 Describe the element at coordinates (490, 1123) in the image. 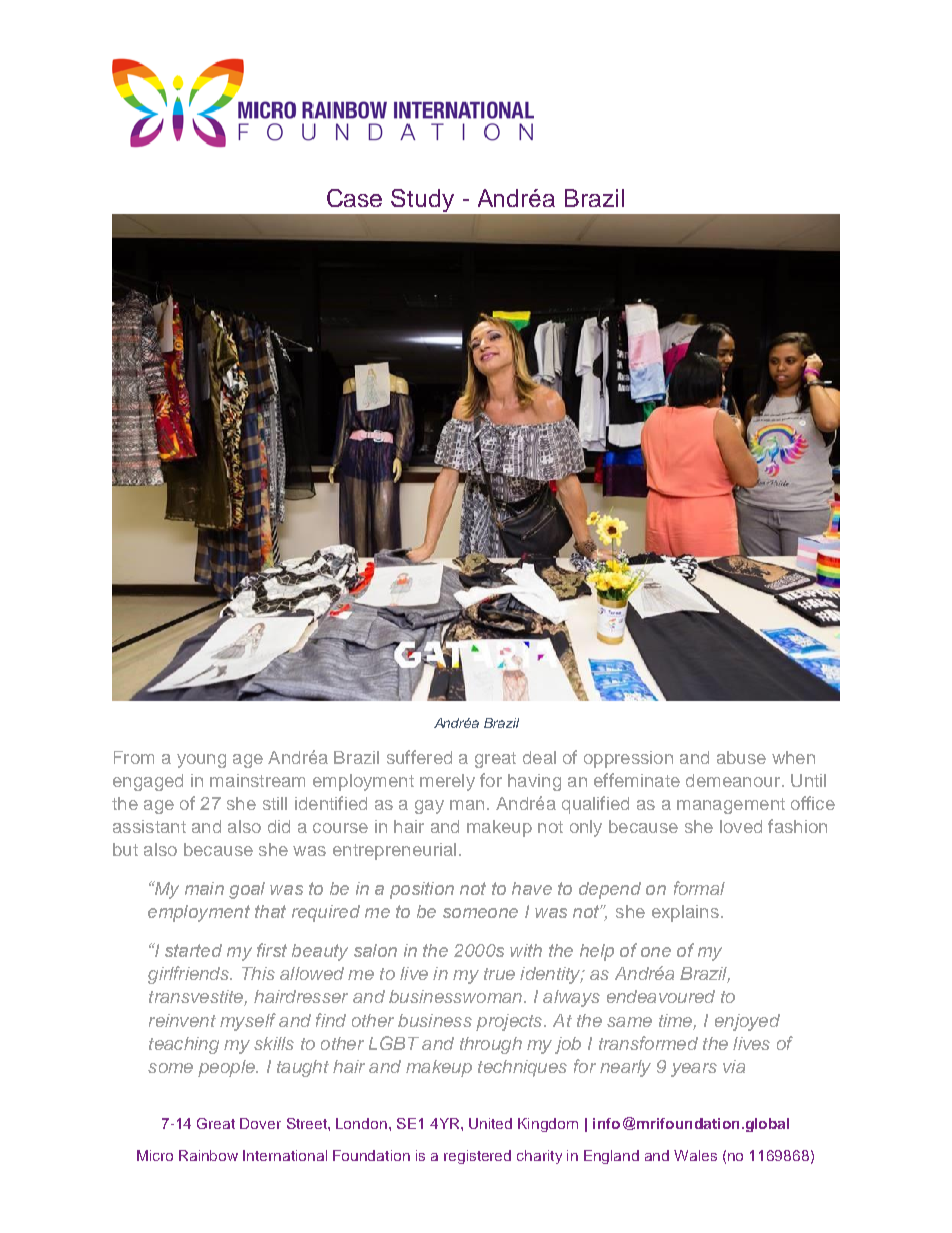

I see `United` at that location.
